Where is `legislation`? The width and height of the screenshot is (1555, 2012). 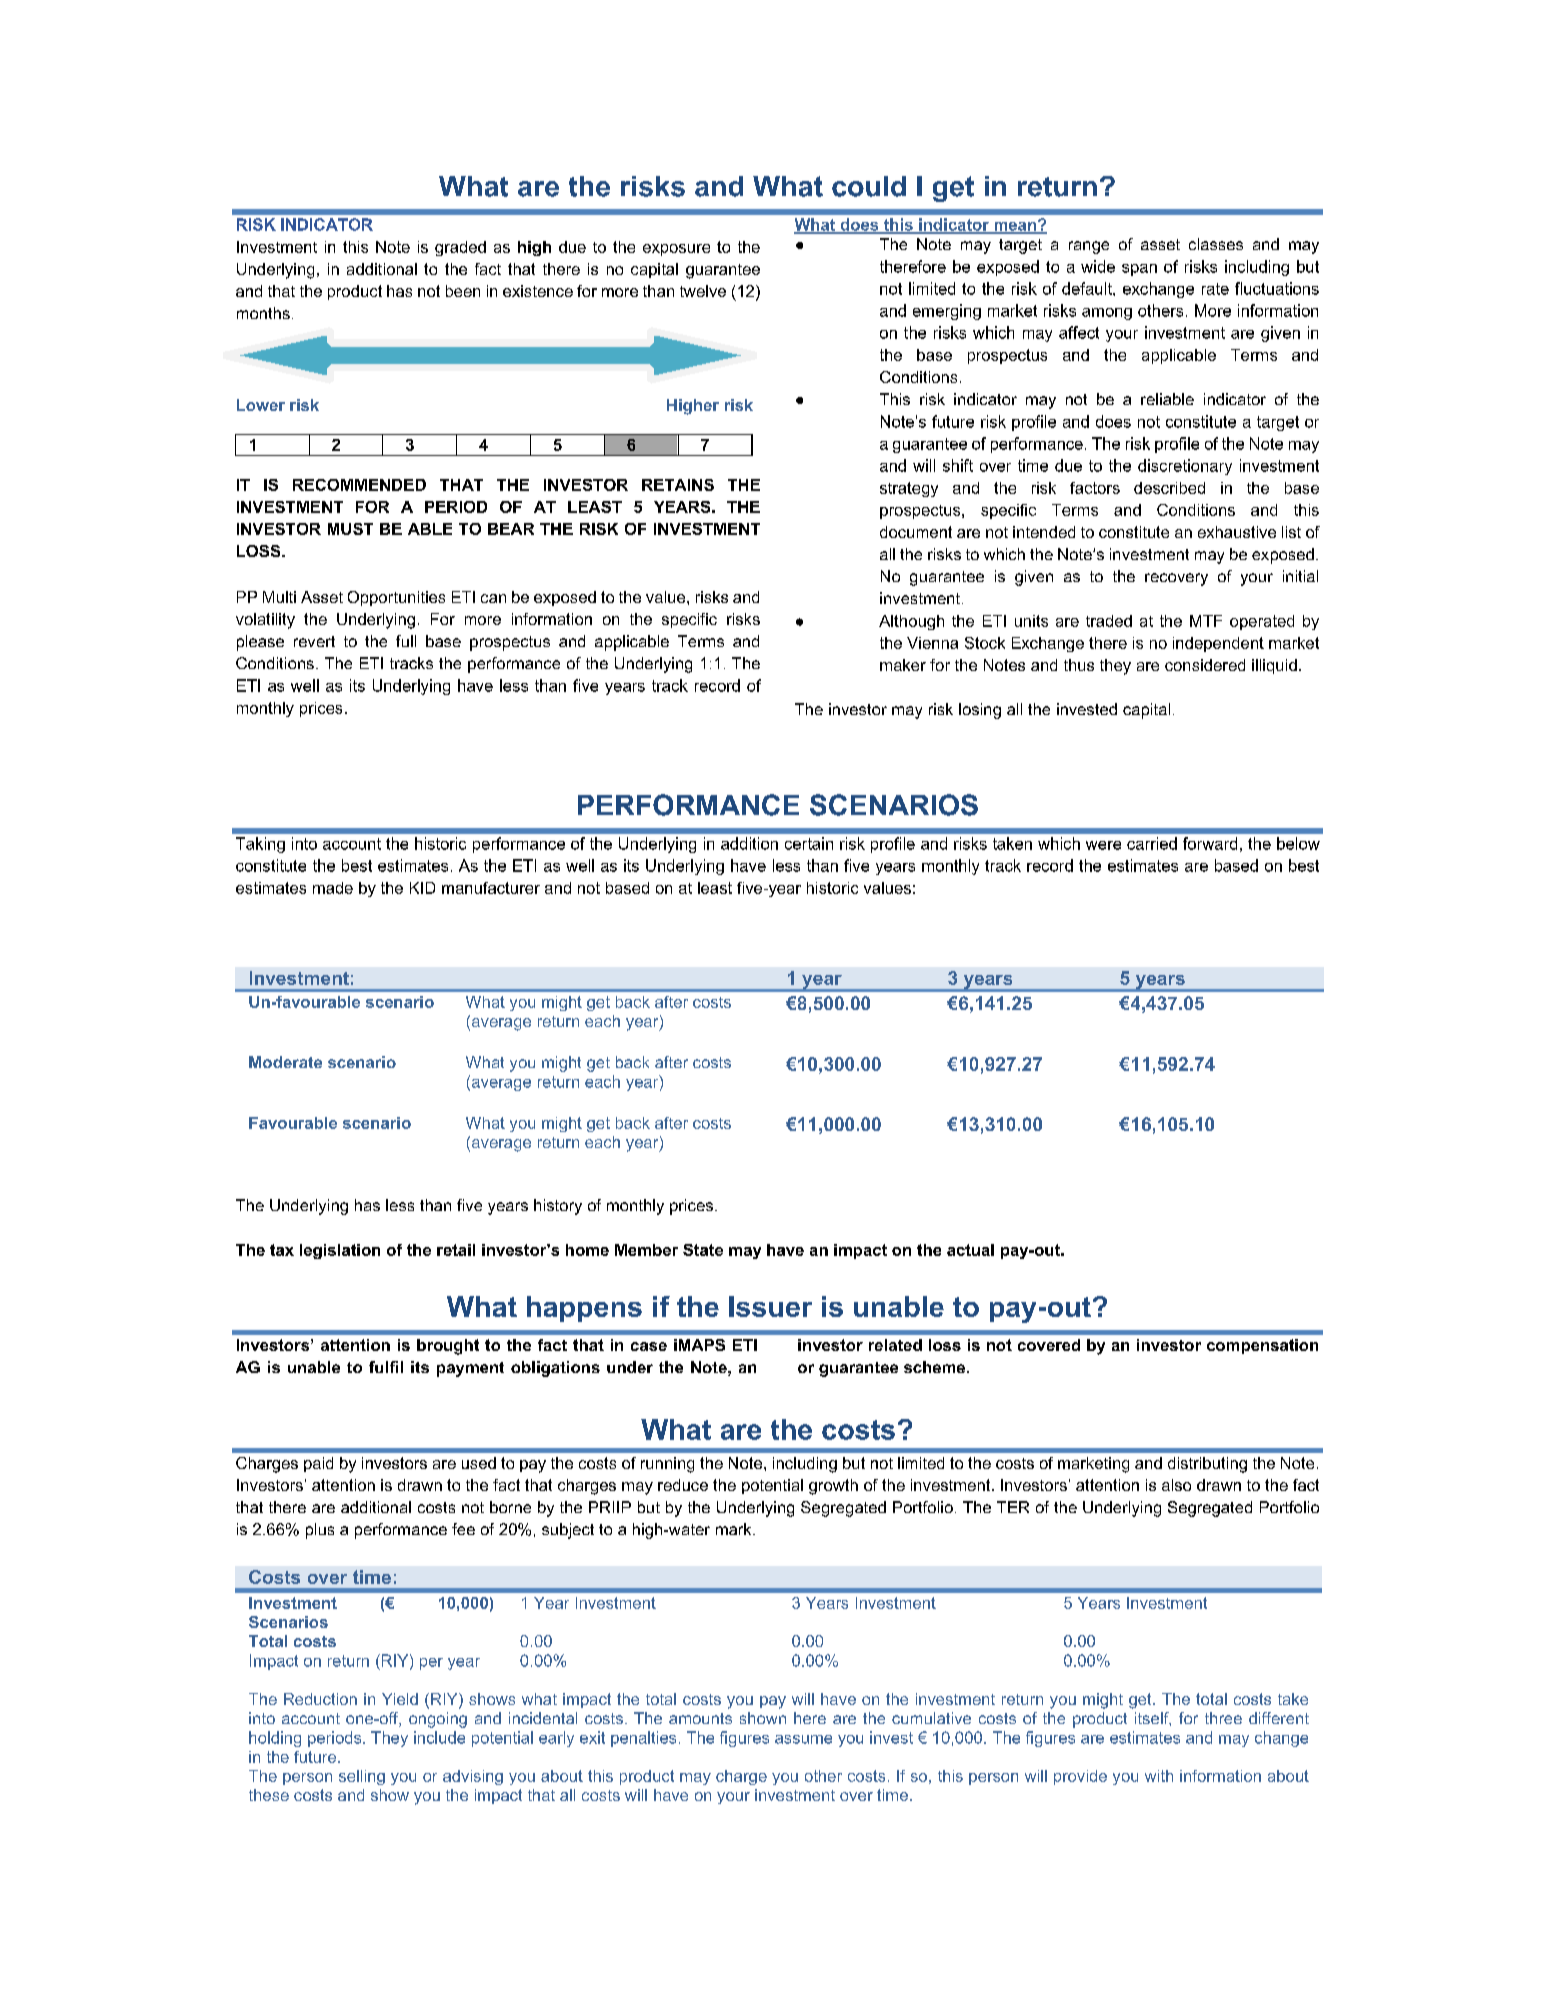 legislation is located at coordinates (340, 1251).
